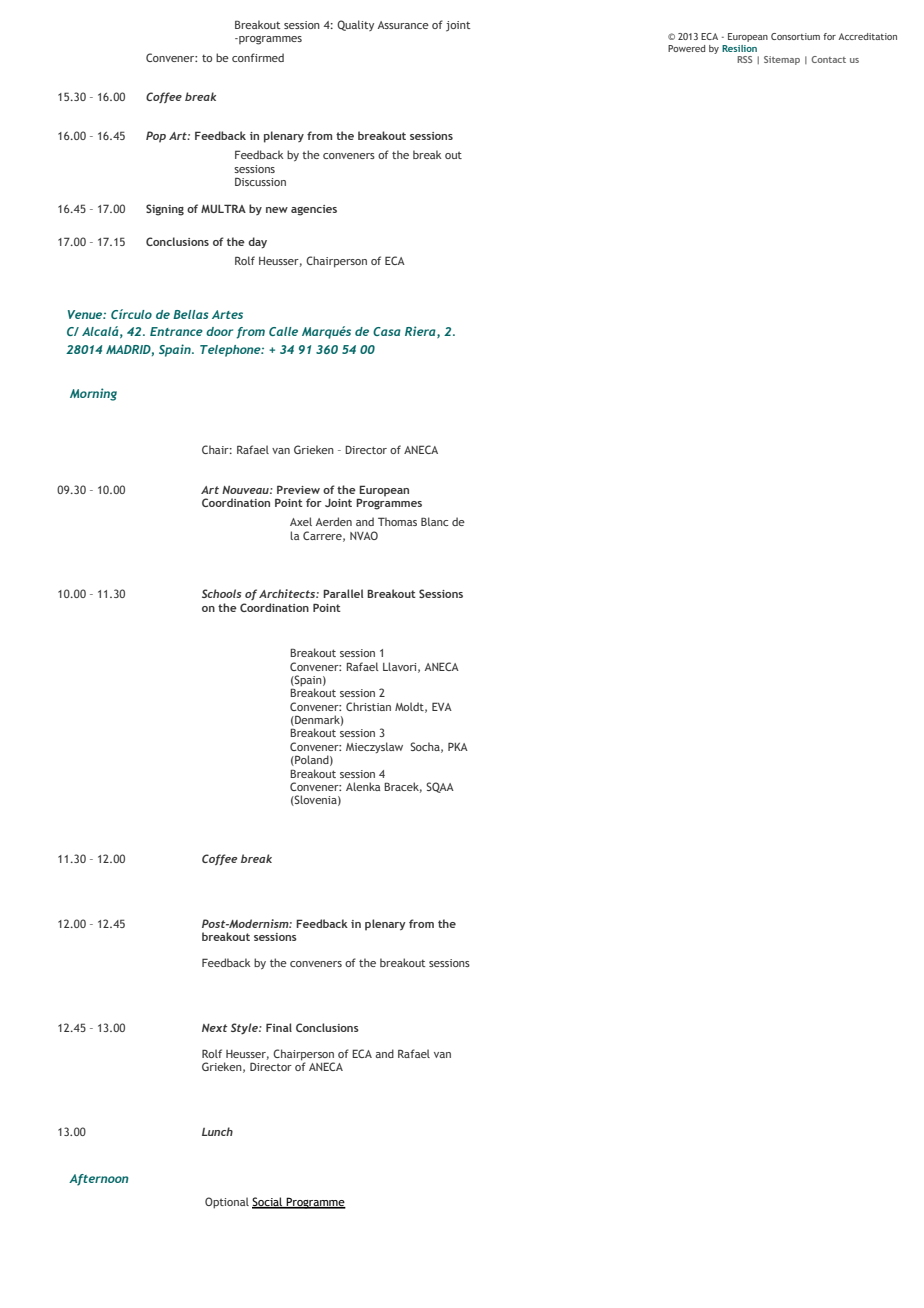  I want to click on Schools, so click(222, 593).
